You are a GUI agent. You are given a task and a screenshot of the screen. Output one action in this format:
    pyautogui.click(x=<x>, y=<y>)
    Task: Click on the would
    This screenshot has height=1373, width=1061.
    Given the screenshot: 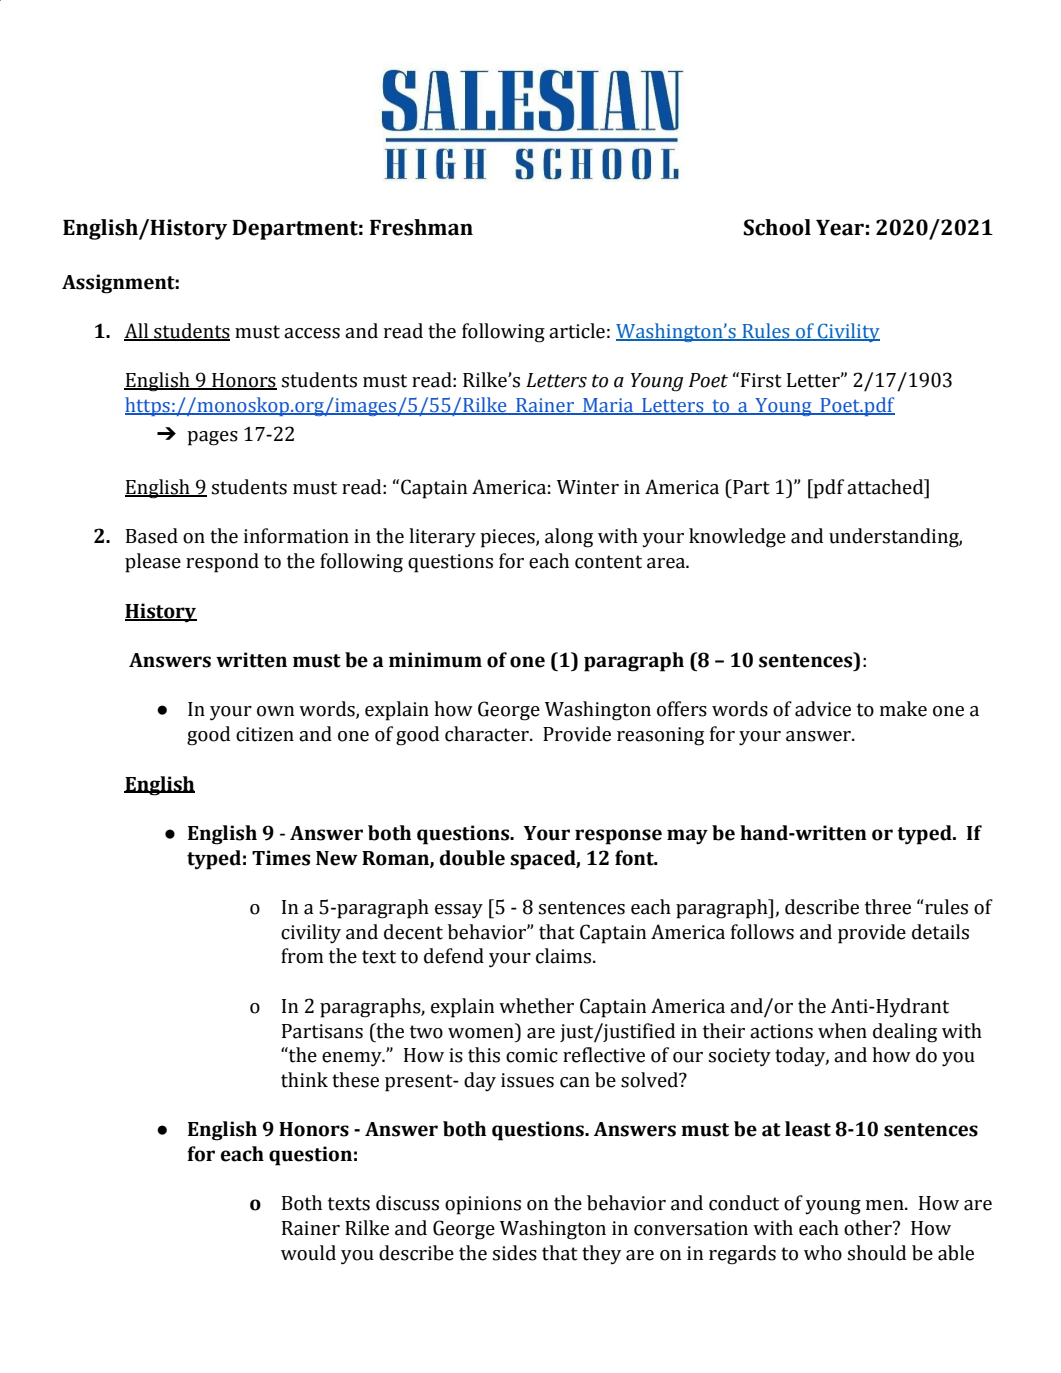 What is the action you would take?
    pyautogui.click(x=308, y=1253)
